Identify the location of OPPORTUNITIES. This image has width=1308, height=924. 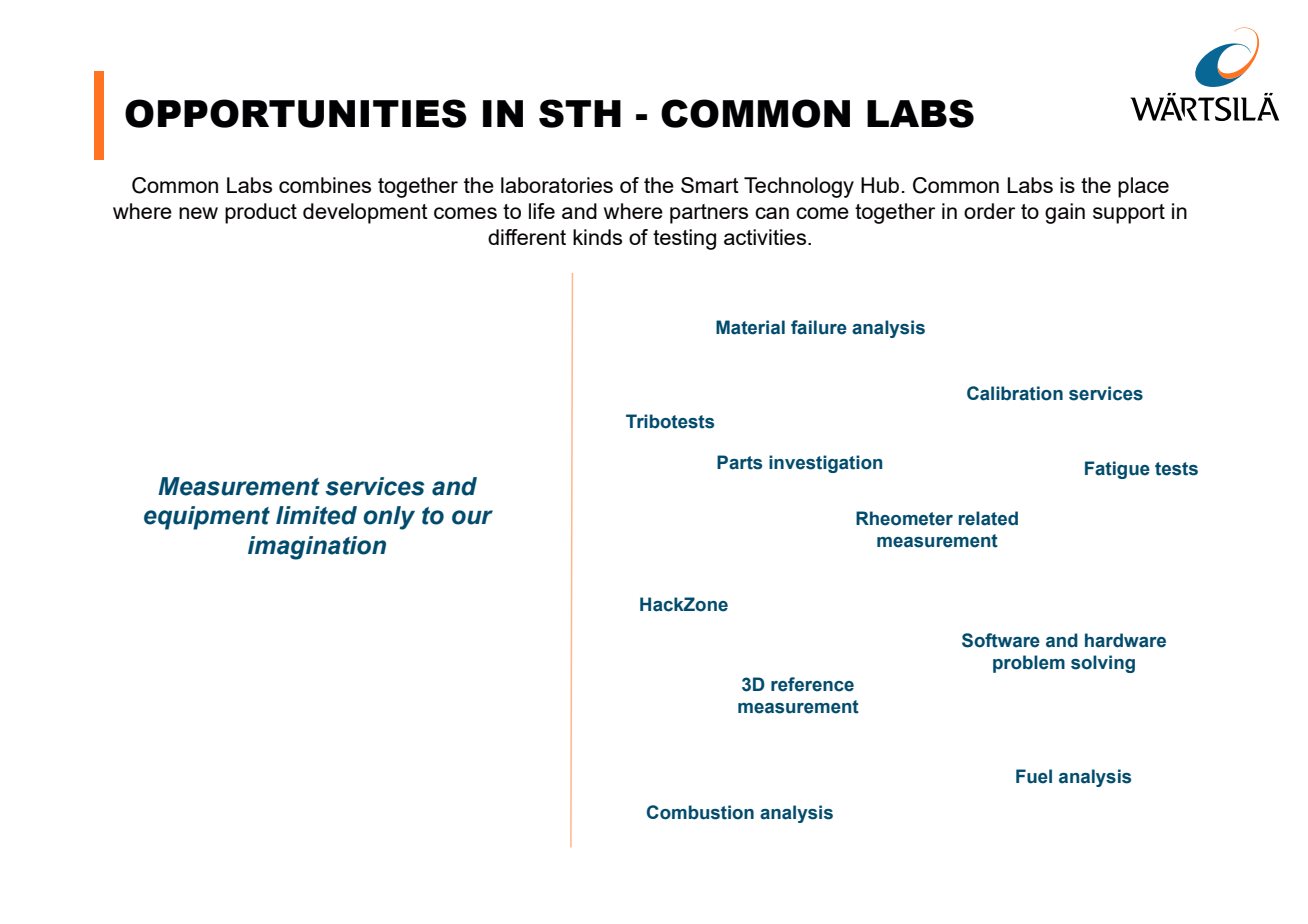
(296, 113).
